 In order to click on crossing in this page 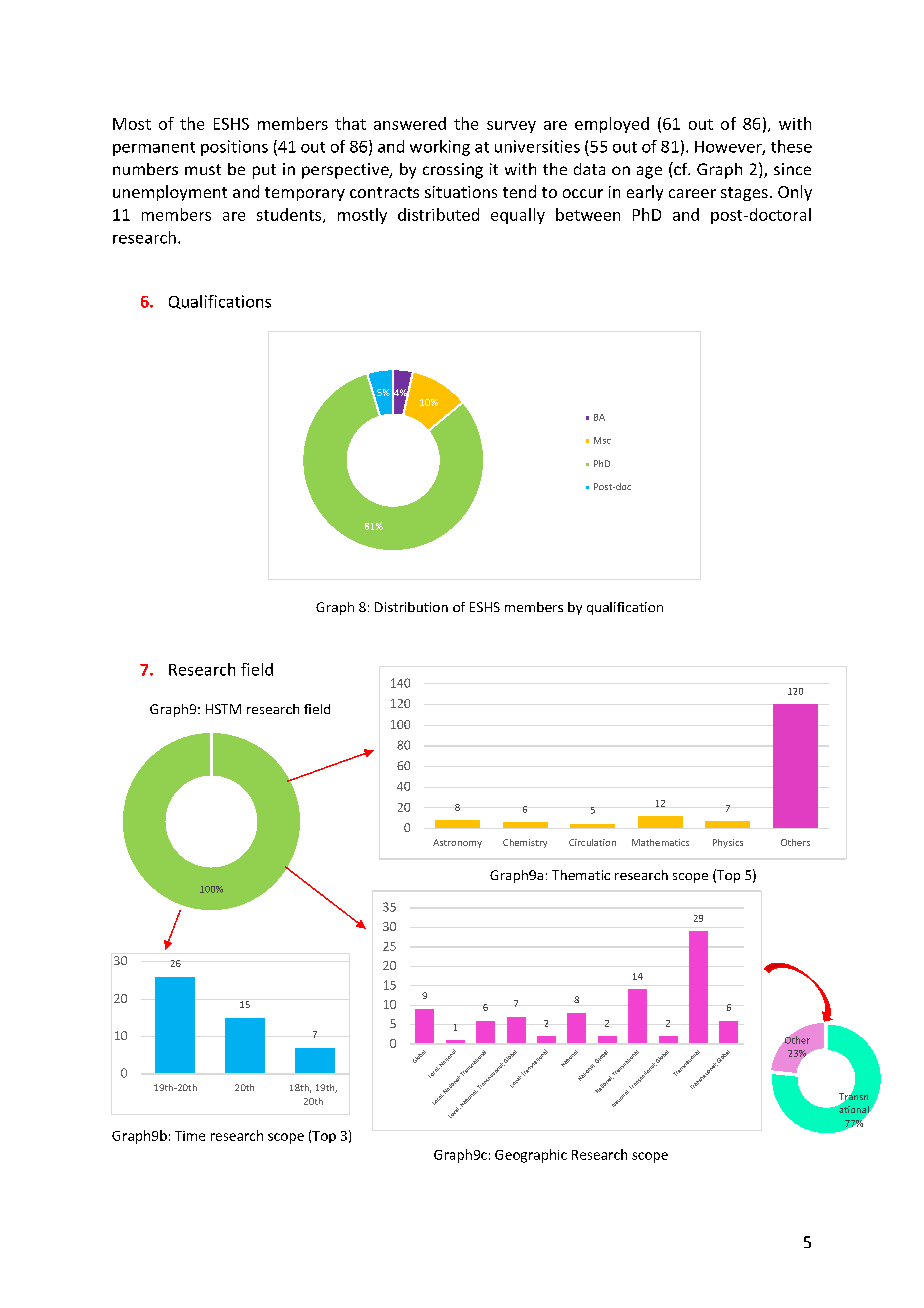, I will do `click(453, 171)`.
